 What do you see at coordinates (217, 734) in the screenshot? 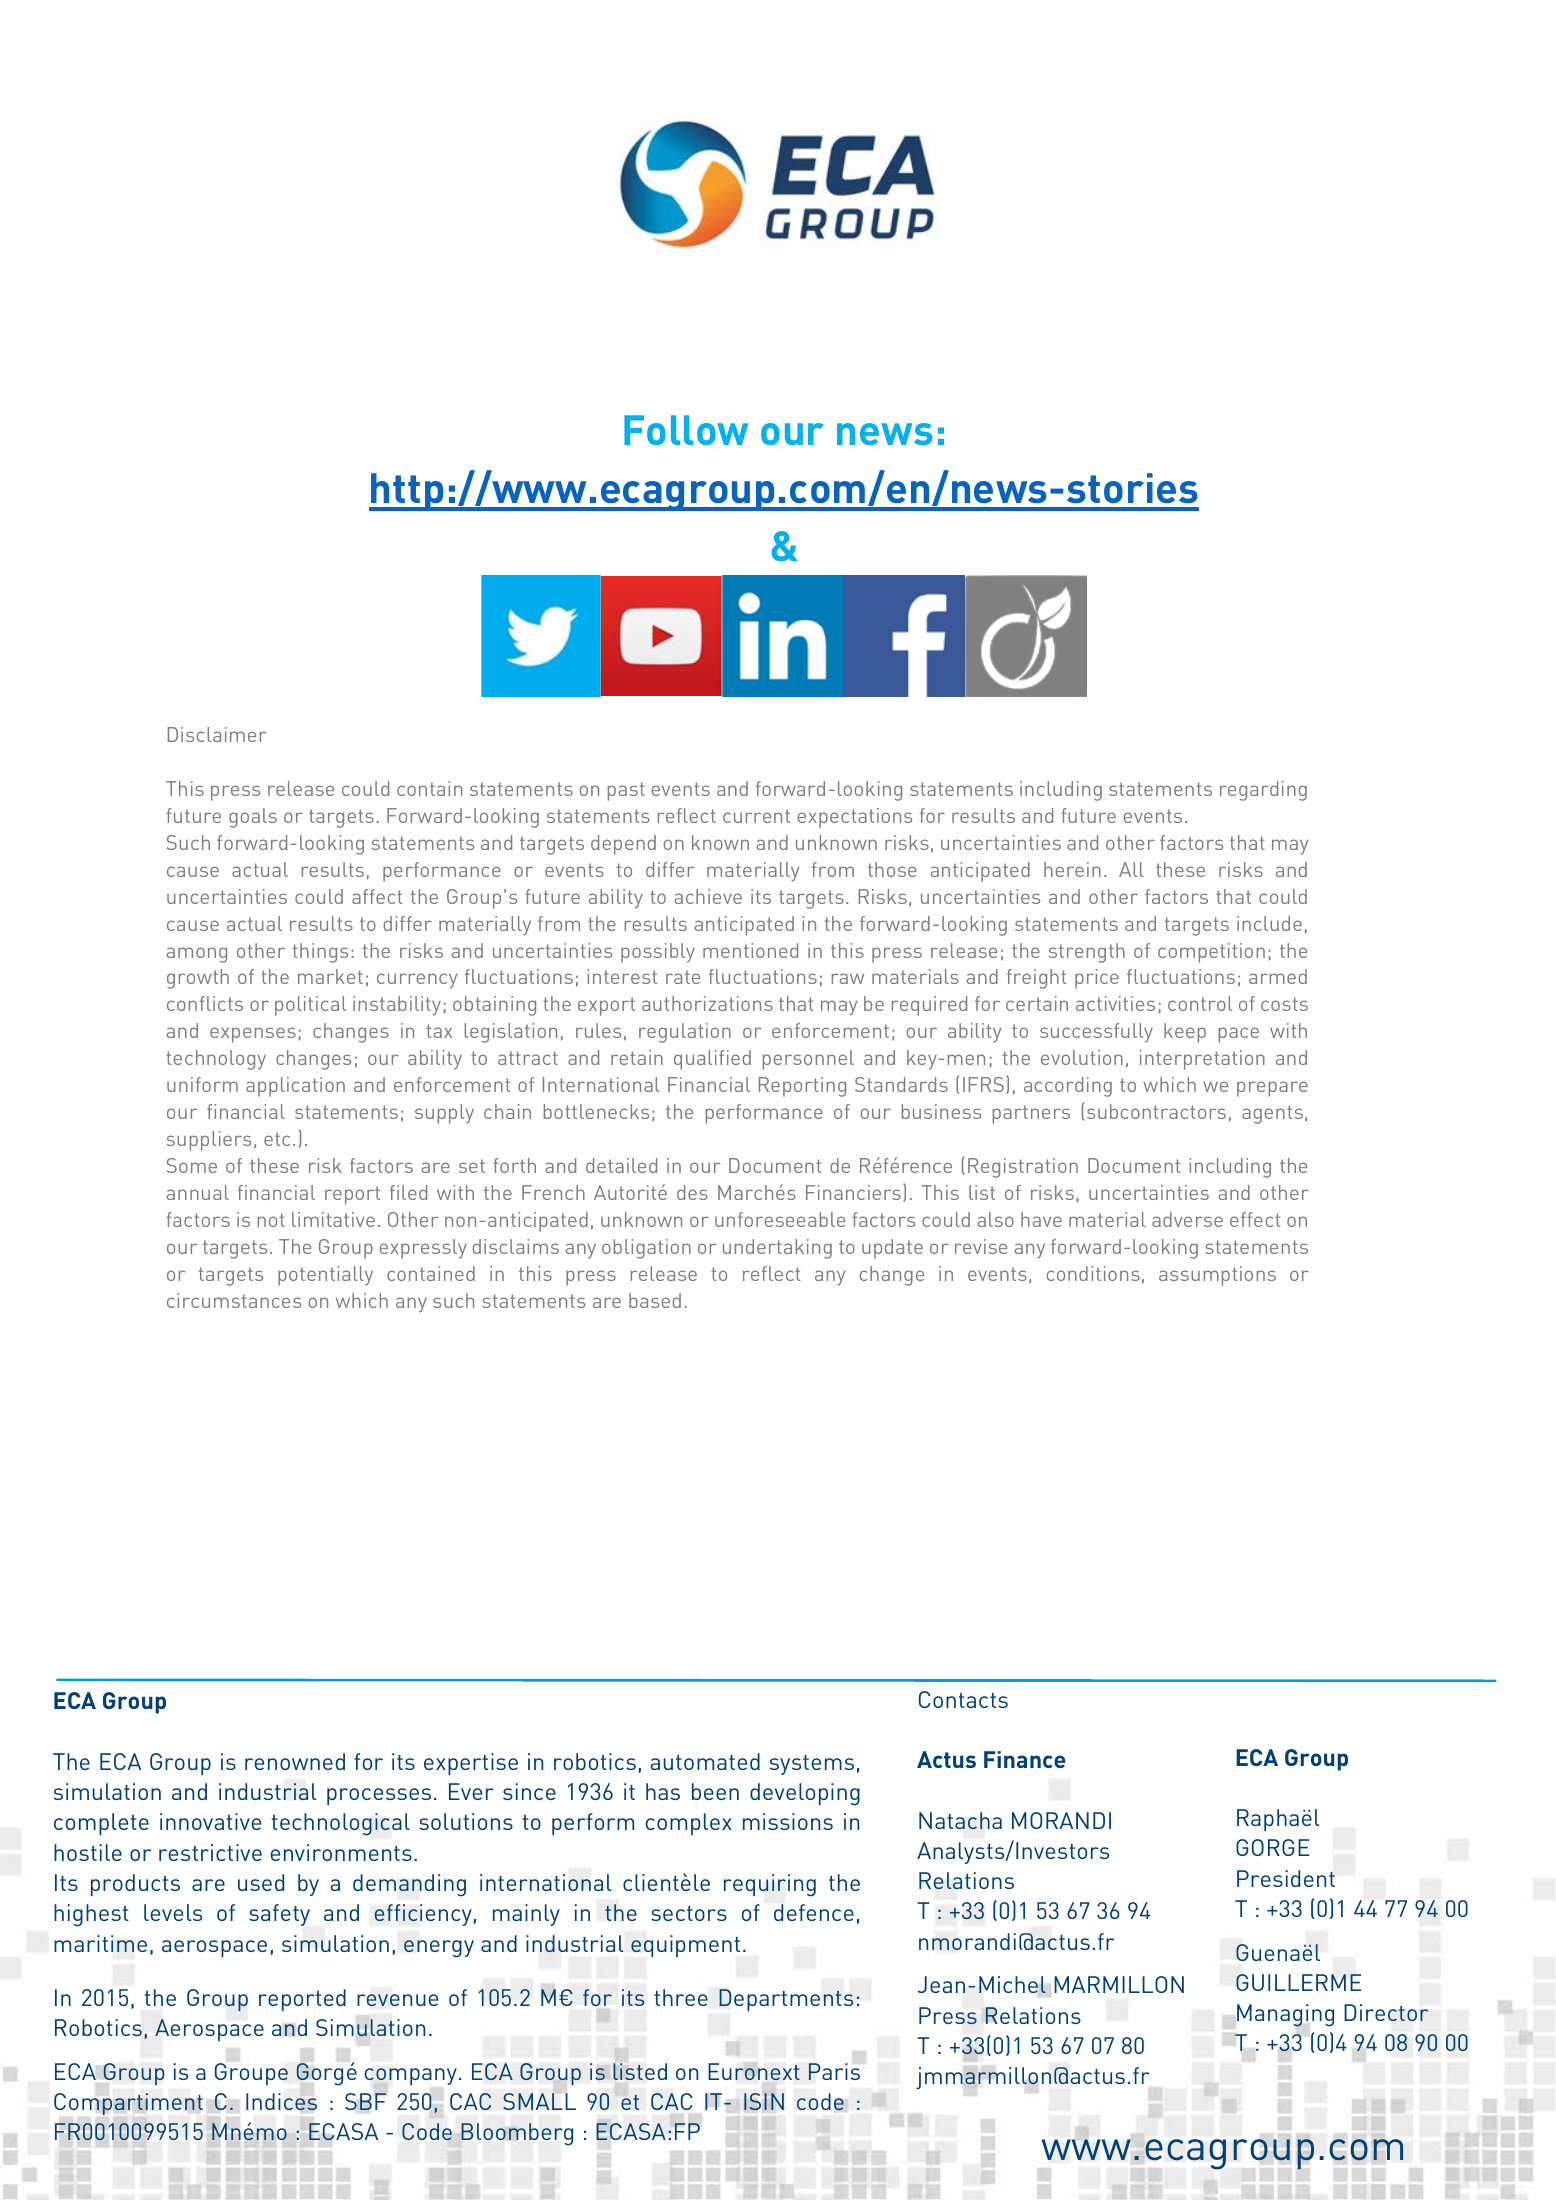
I see `Disclaimer` at bounding box center [217, 734].
